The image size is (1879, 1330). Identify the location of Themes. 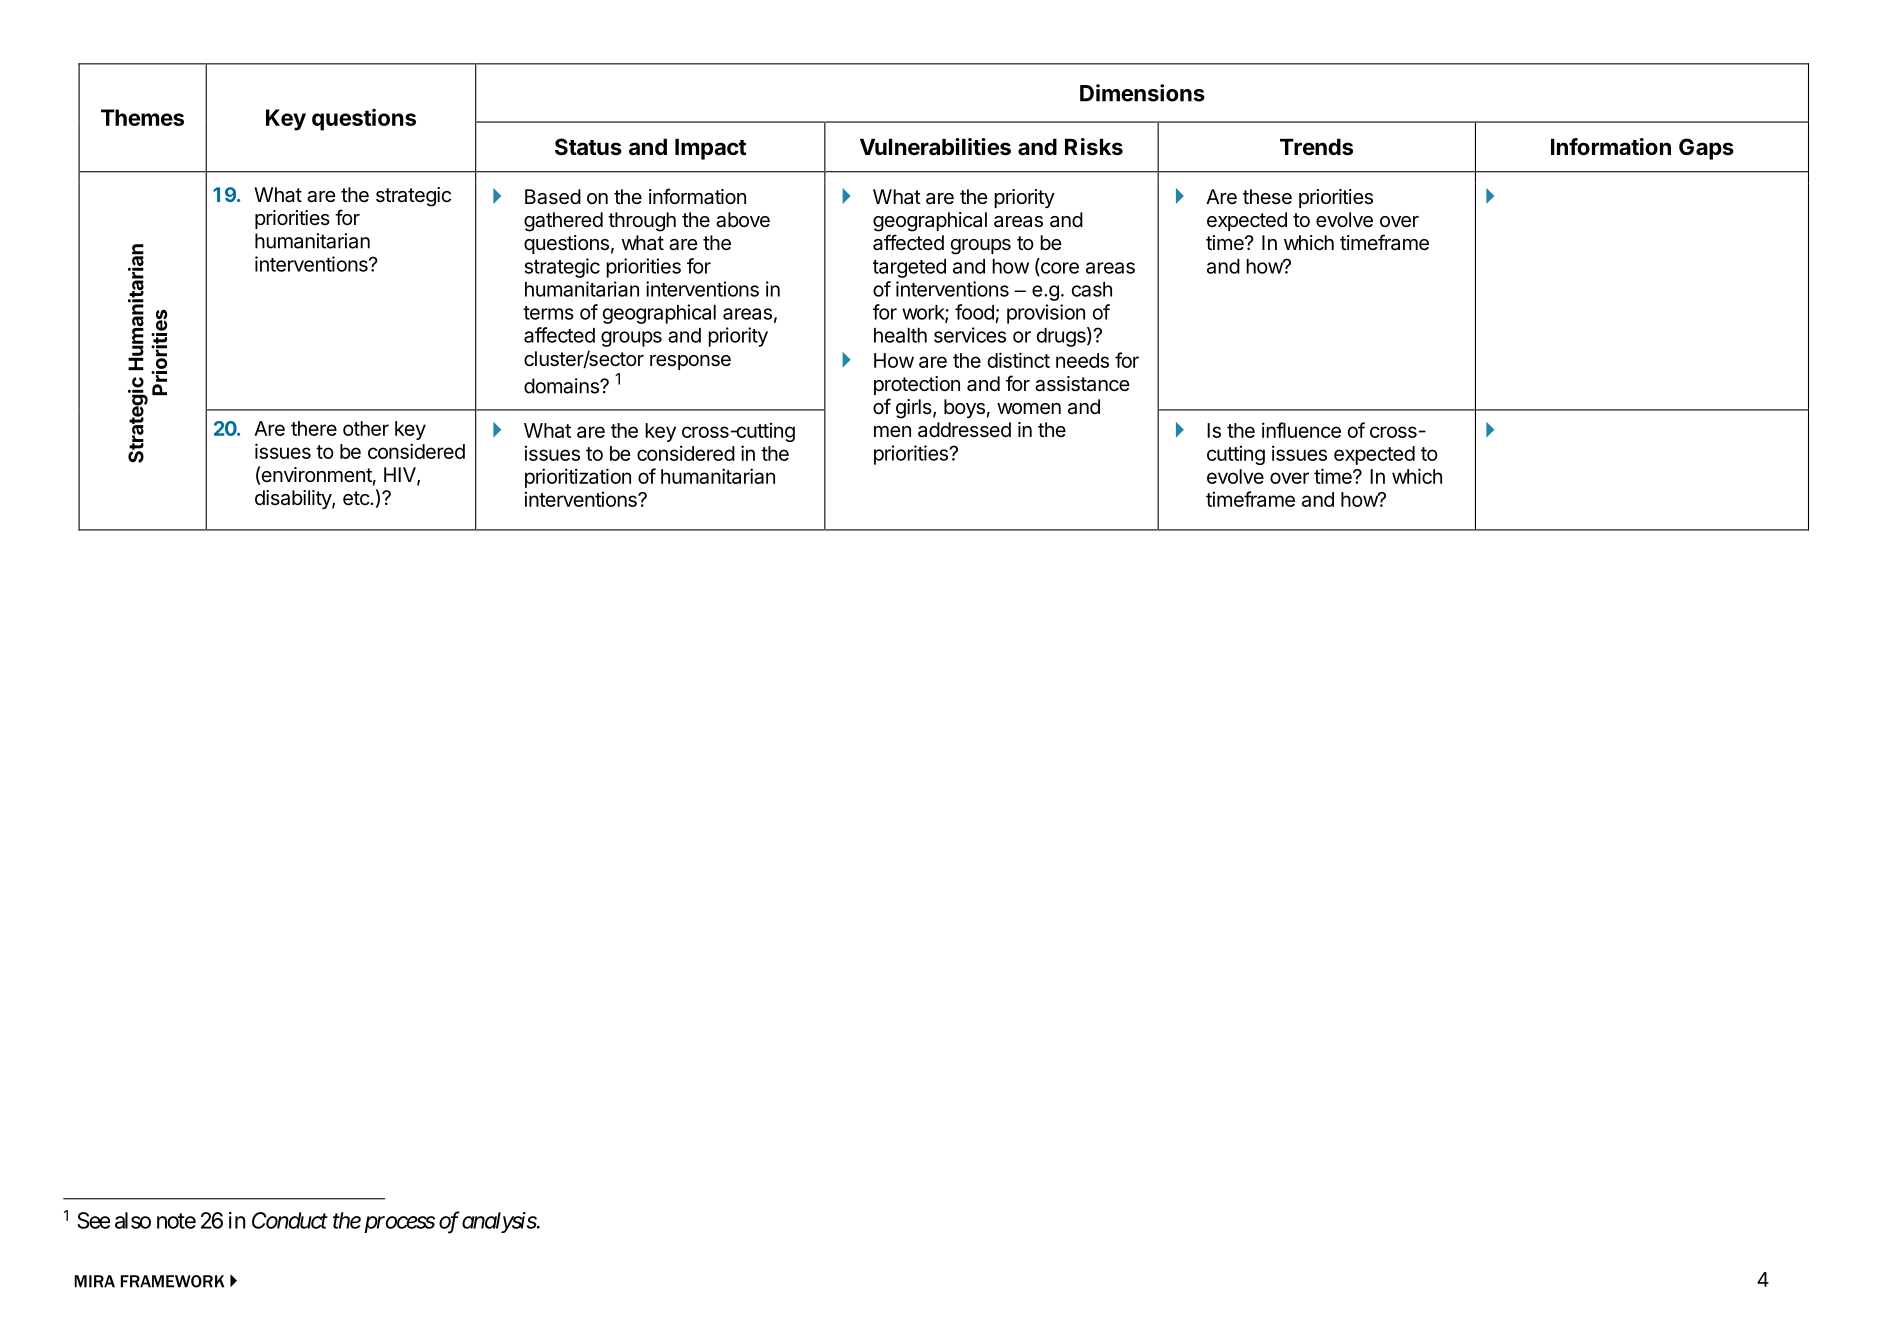
(142, 117).
